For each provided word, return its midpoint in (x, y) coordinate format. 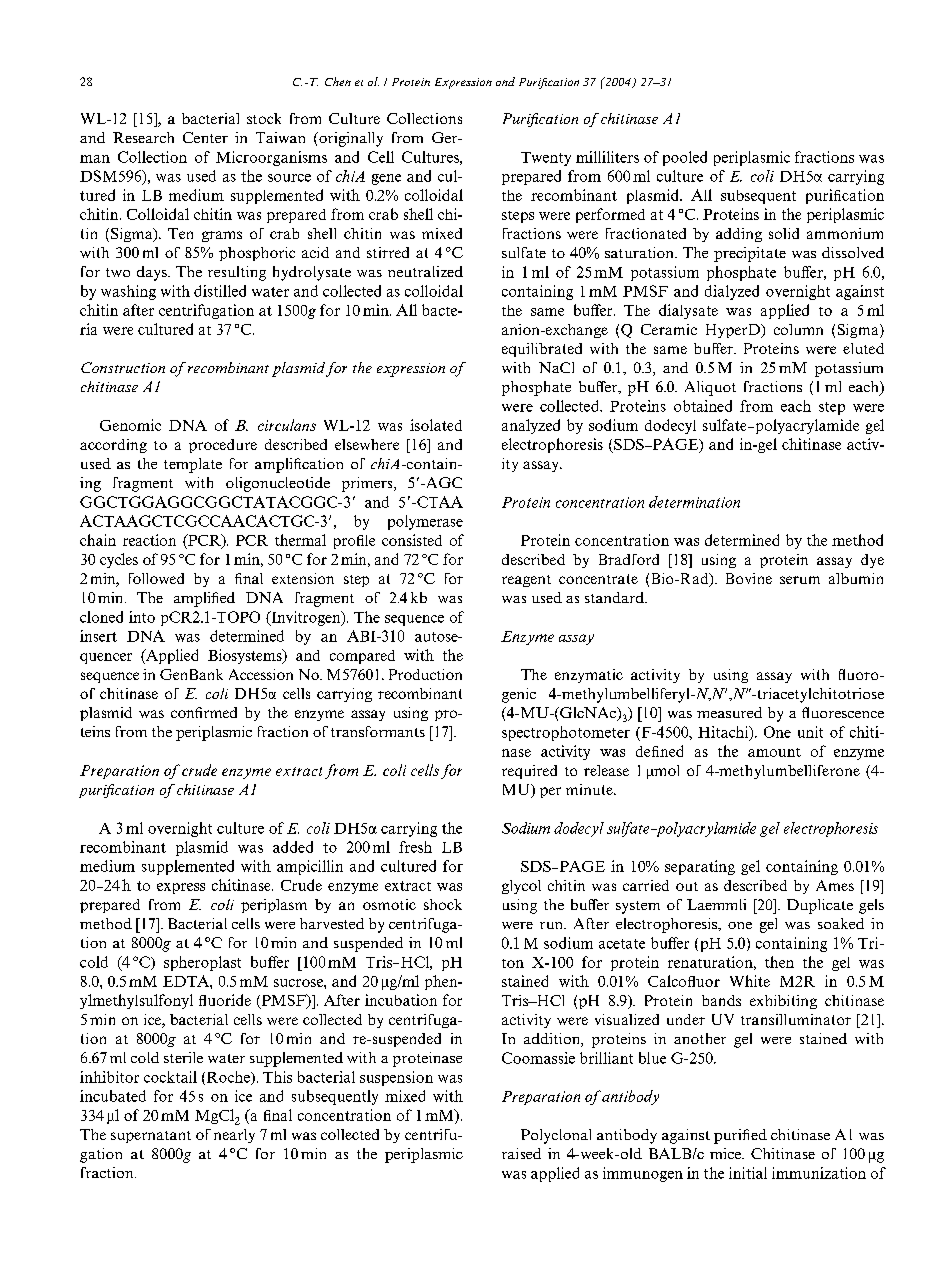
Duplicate (820, 906)
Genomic (130, 425)
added (293, 847)
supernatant (151, 1137)
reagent (526, 581)
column (798, 329)
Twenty (546, 159)
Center (205, 137)
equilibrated (542, 350)
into (142, 617)
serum (800, 580)
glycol (521, 887)
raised (521, 1153)
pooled (685, 158)
